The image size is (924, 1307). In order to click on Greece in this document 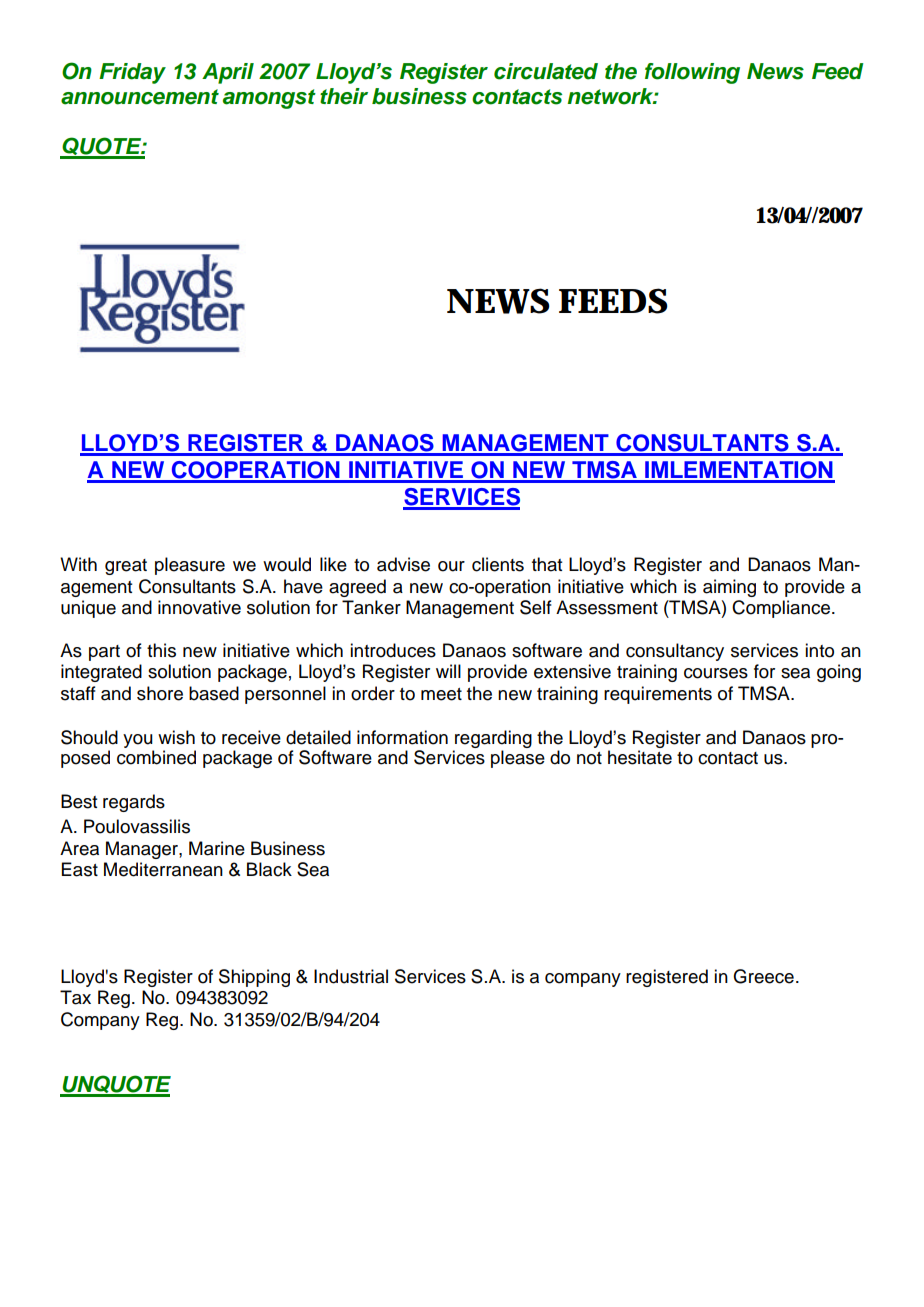, I will do `click(763, 976)`.
